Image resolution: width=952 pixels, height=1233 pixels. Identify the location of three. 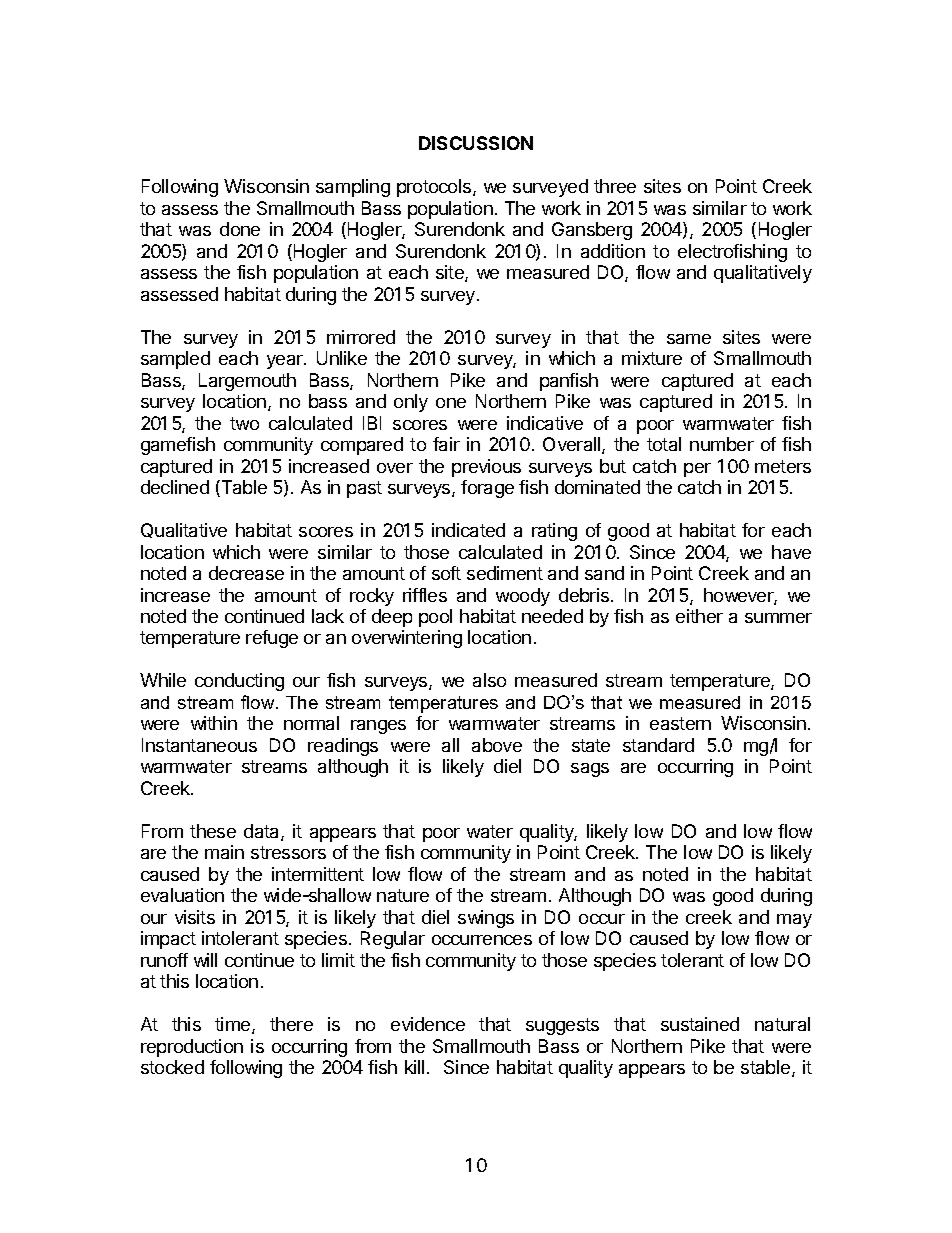
(615, 186).
